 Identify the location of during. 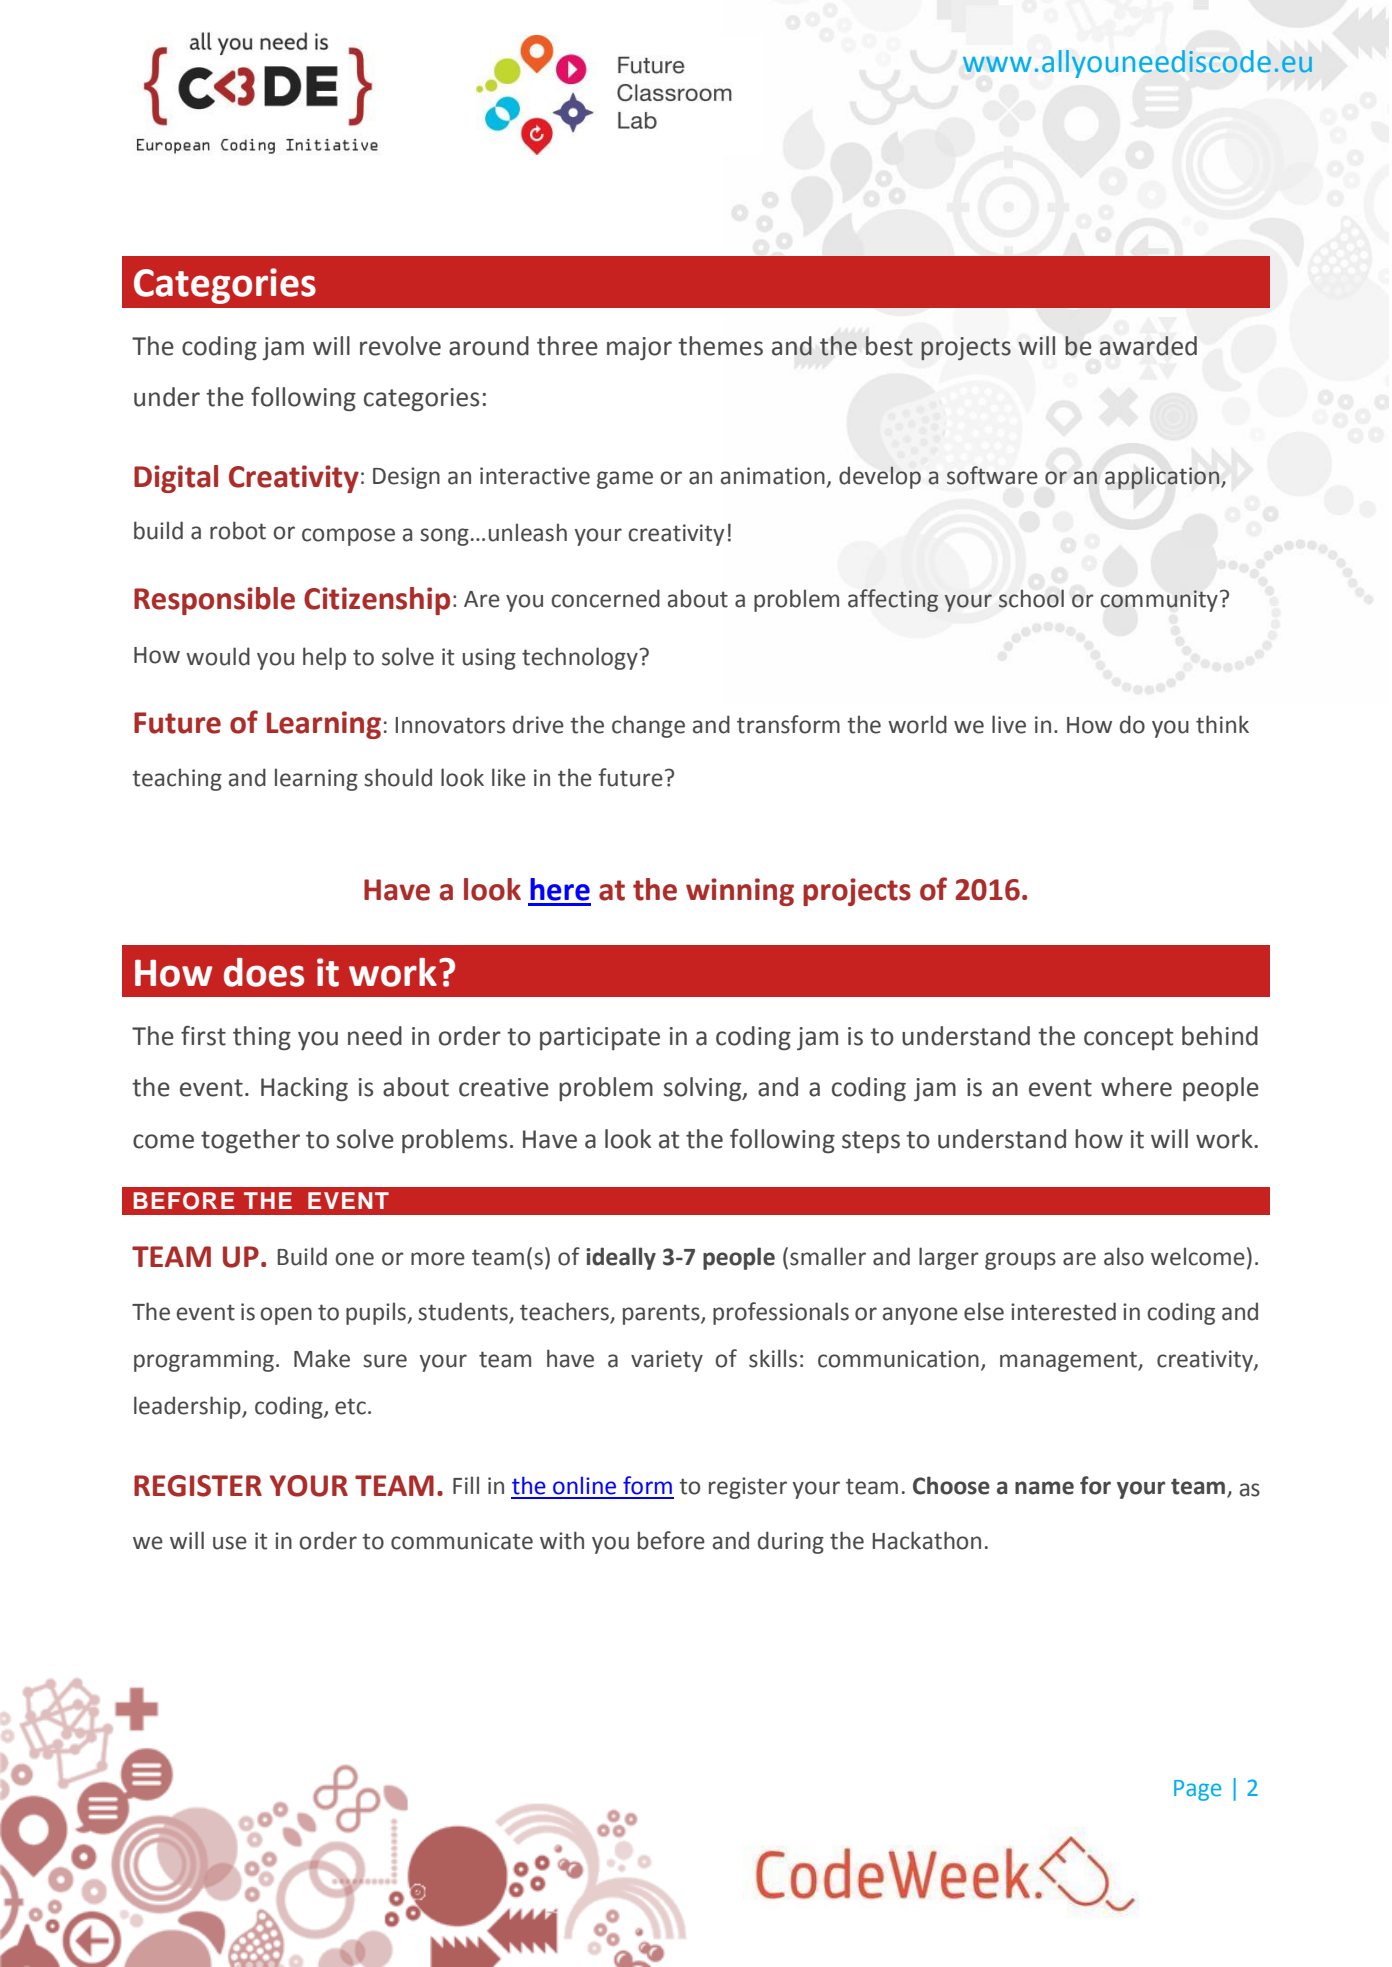
(791, 1542).
